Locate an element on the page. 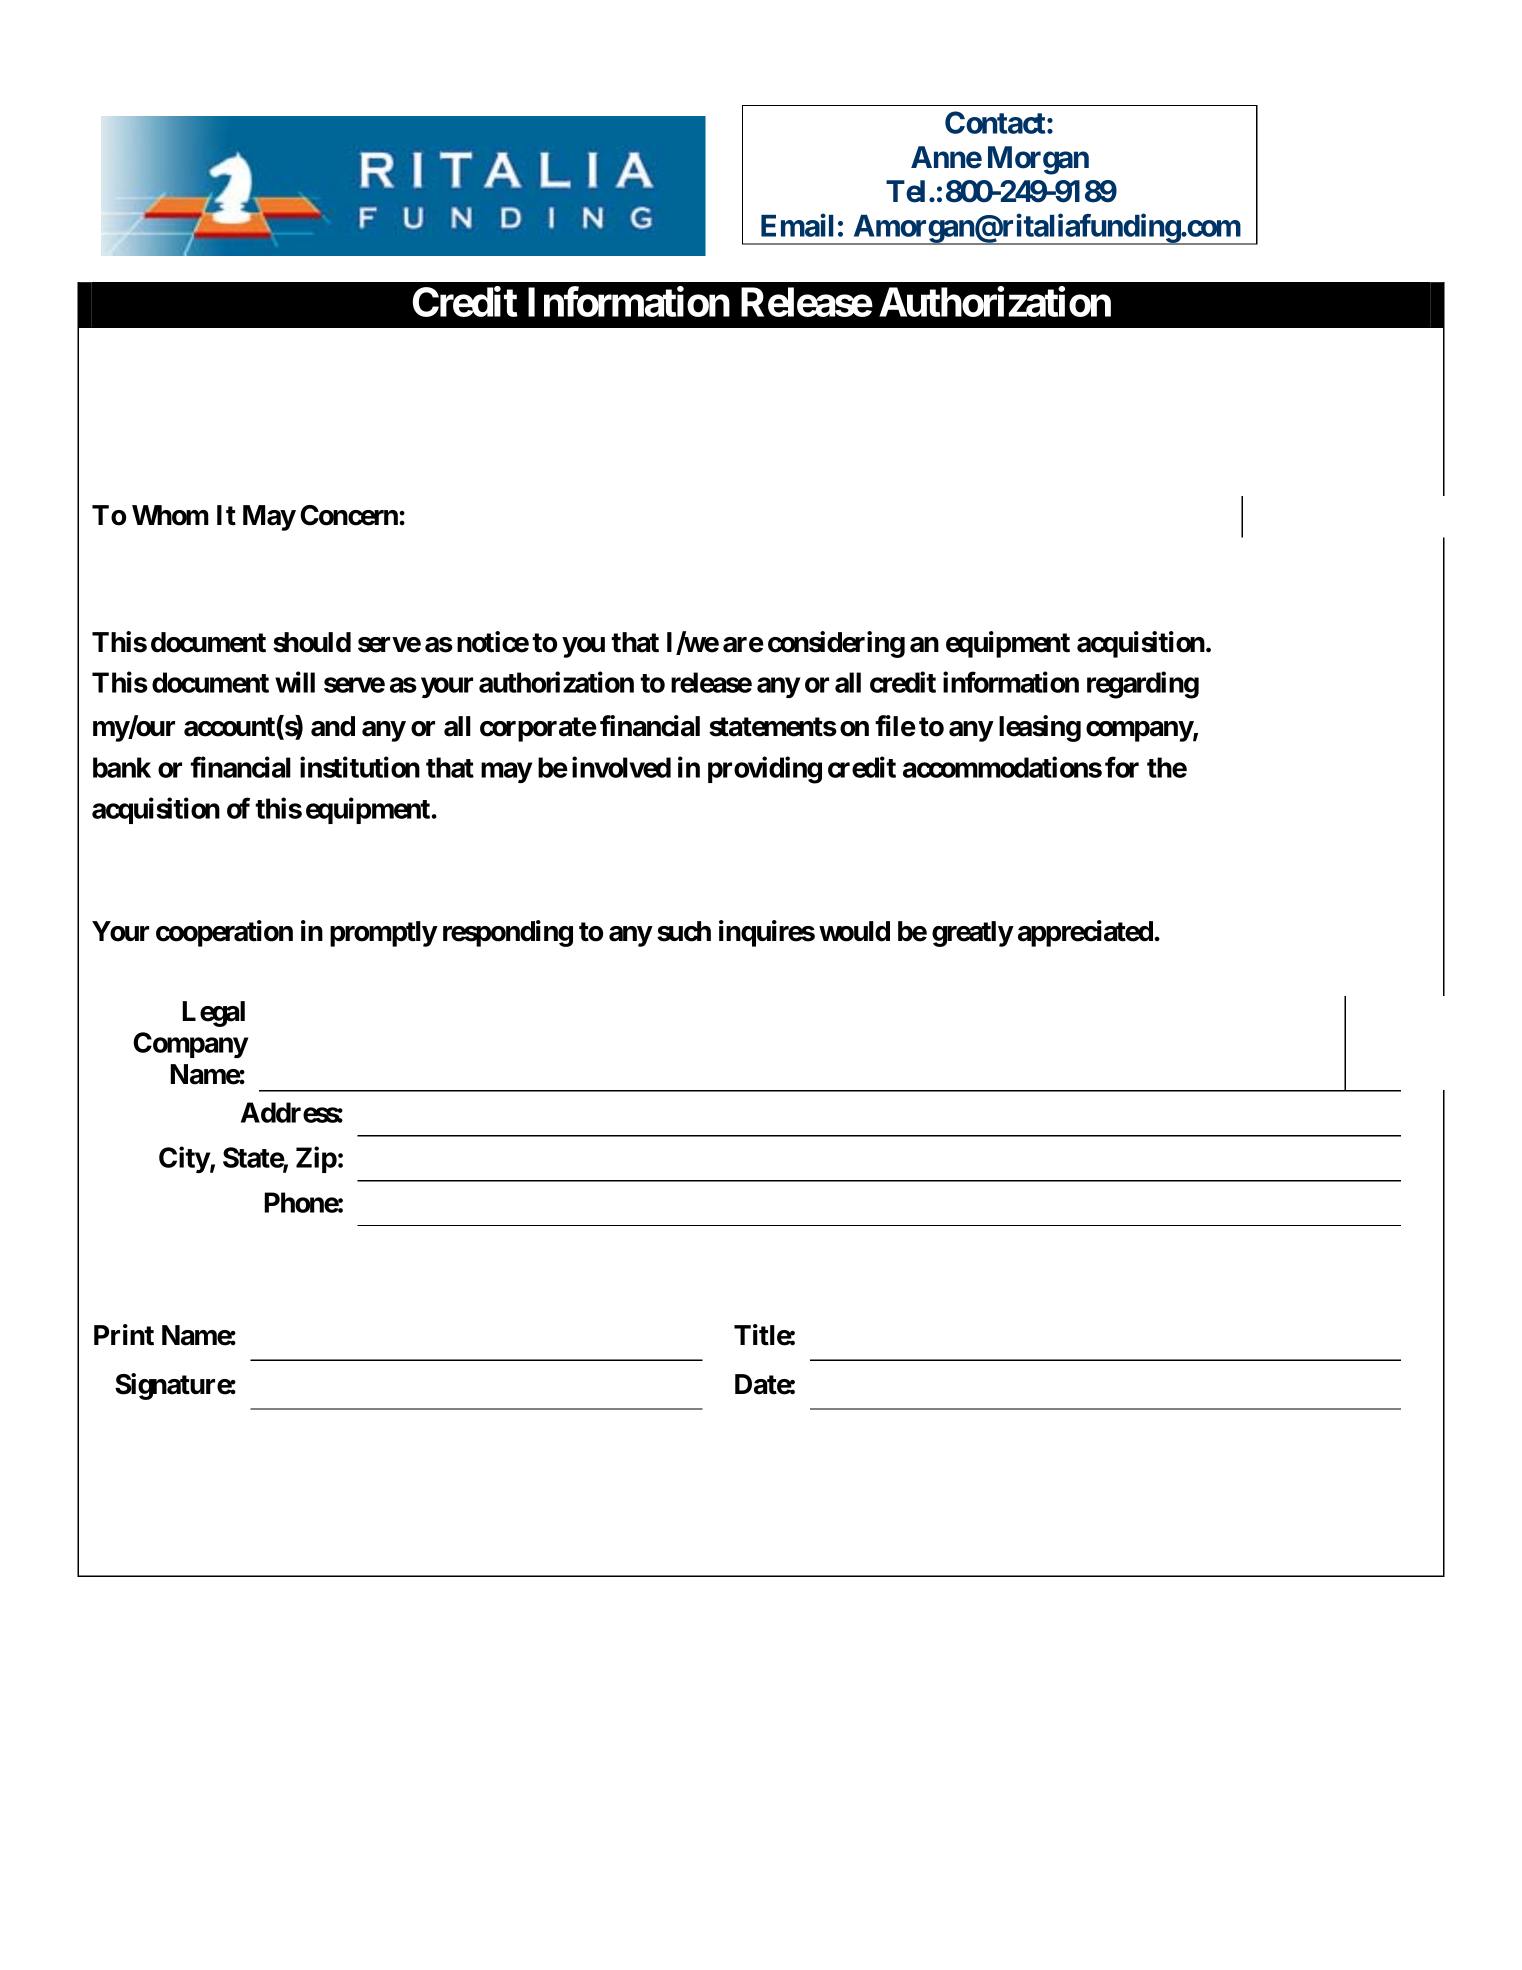 The height and width of the image is (1970, 1522). providing is located at coordinates (765, 770).
